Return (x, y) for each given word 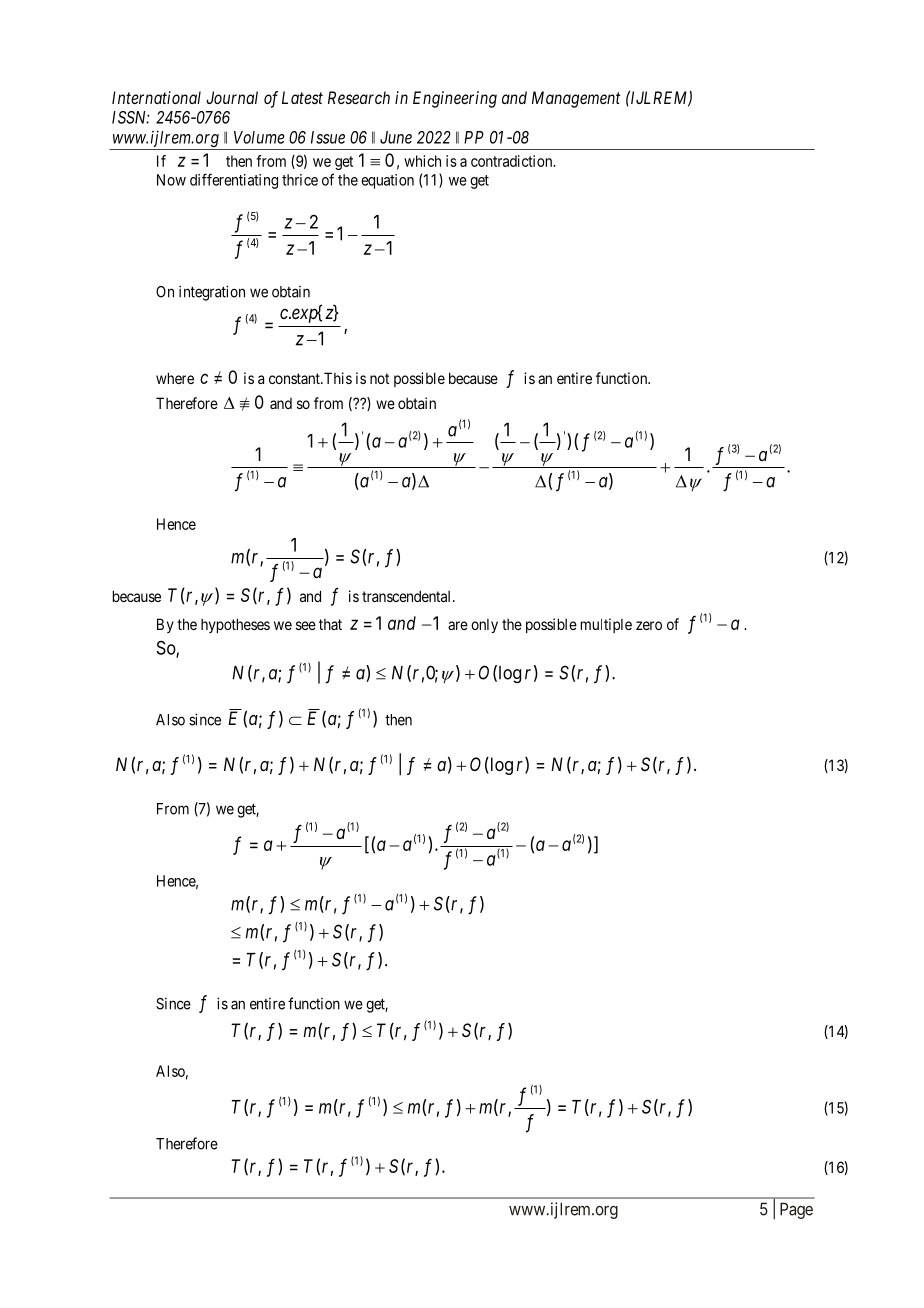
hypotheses (235, 625)
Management (576, 99)
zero (649, 625)
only (484, 626)
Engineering (455, 99)
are (458, 625)
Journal (232, 97)
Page (796, 1210)
